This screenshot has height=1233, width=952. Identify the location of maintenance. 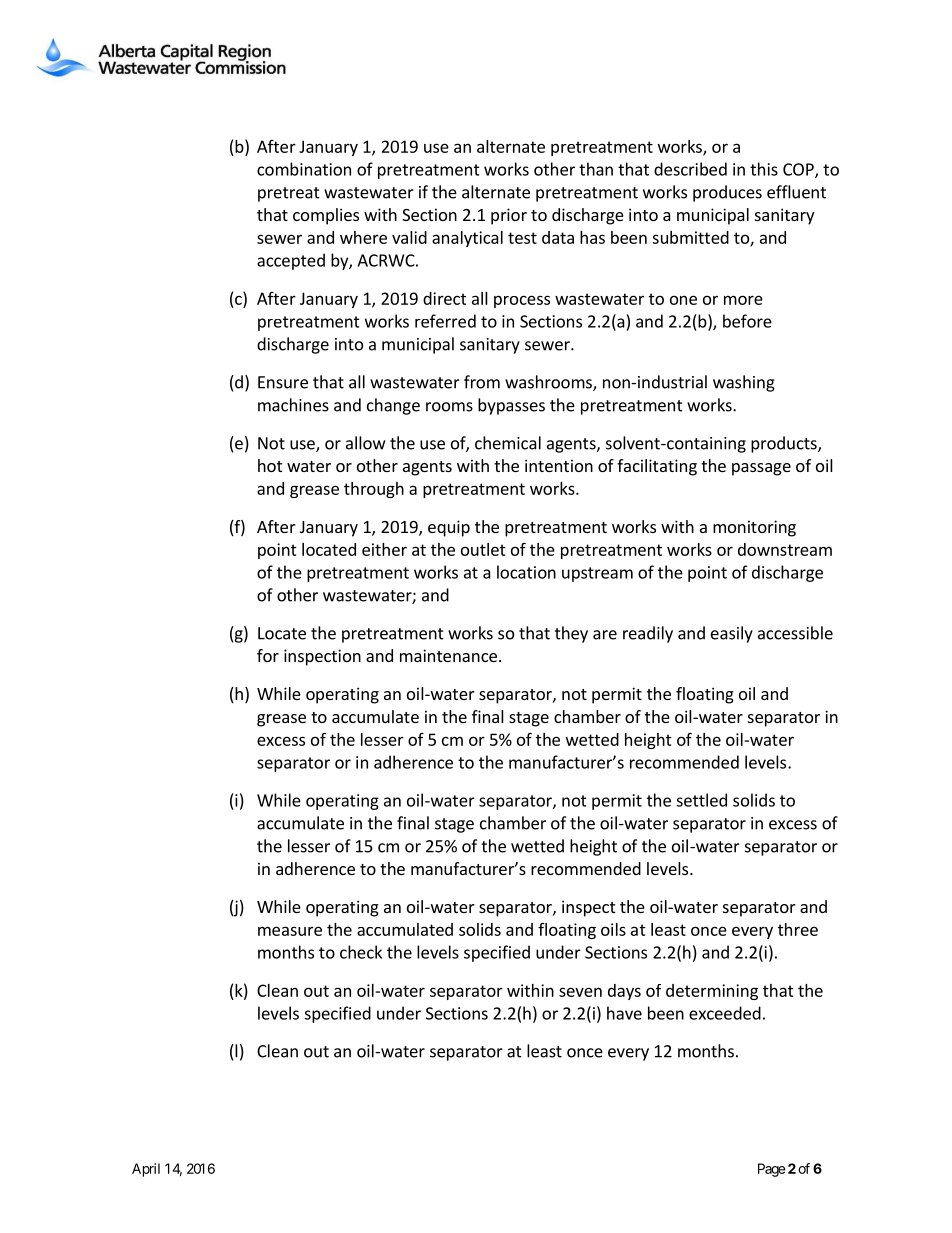
(448, 655).
